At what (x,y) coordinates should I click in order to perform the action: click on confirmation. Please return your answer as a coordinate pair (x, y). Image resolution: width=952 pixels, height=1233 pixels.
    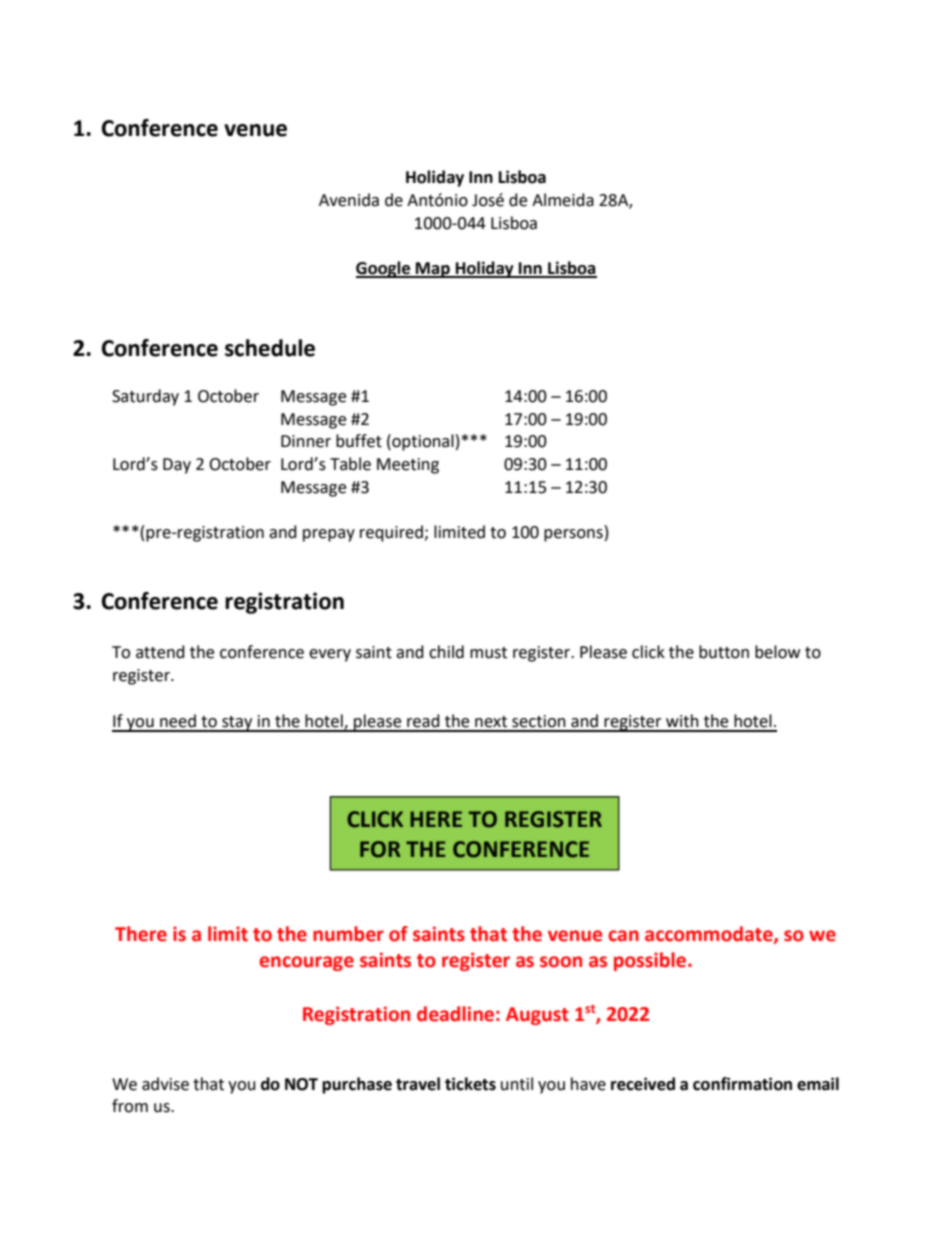
    Looking at the image, I should click on (742, 1084).
